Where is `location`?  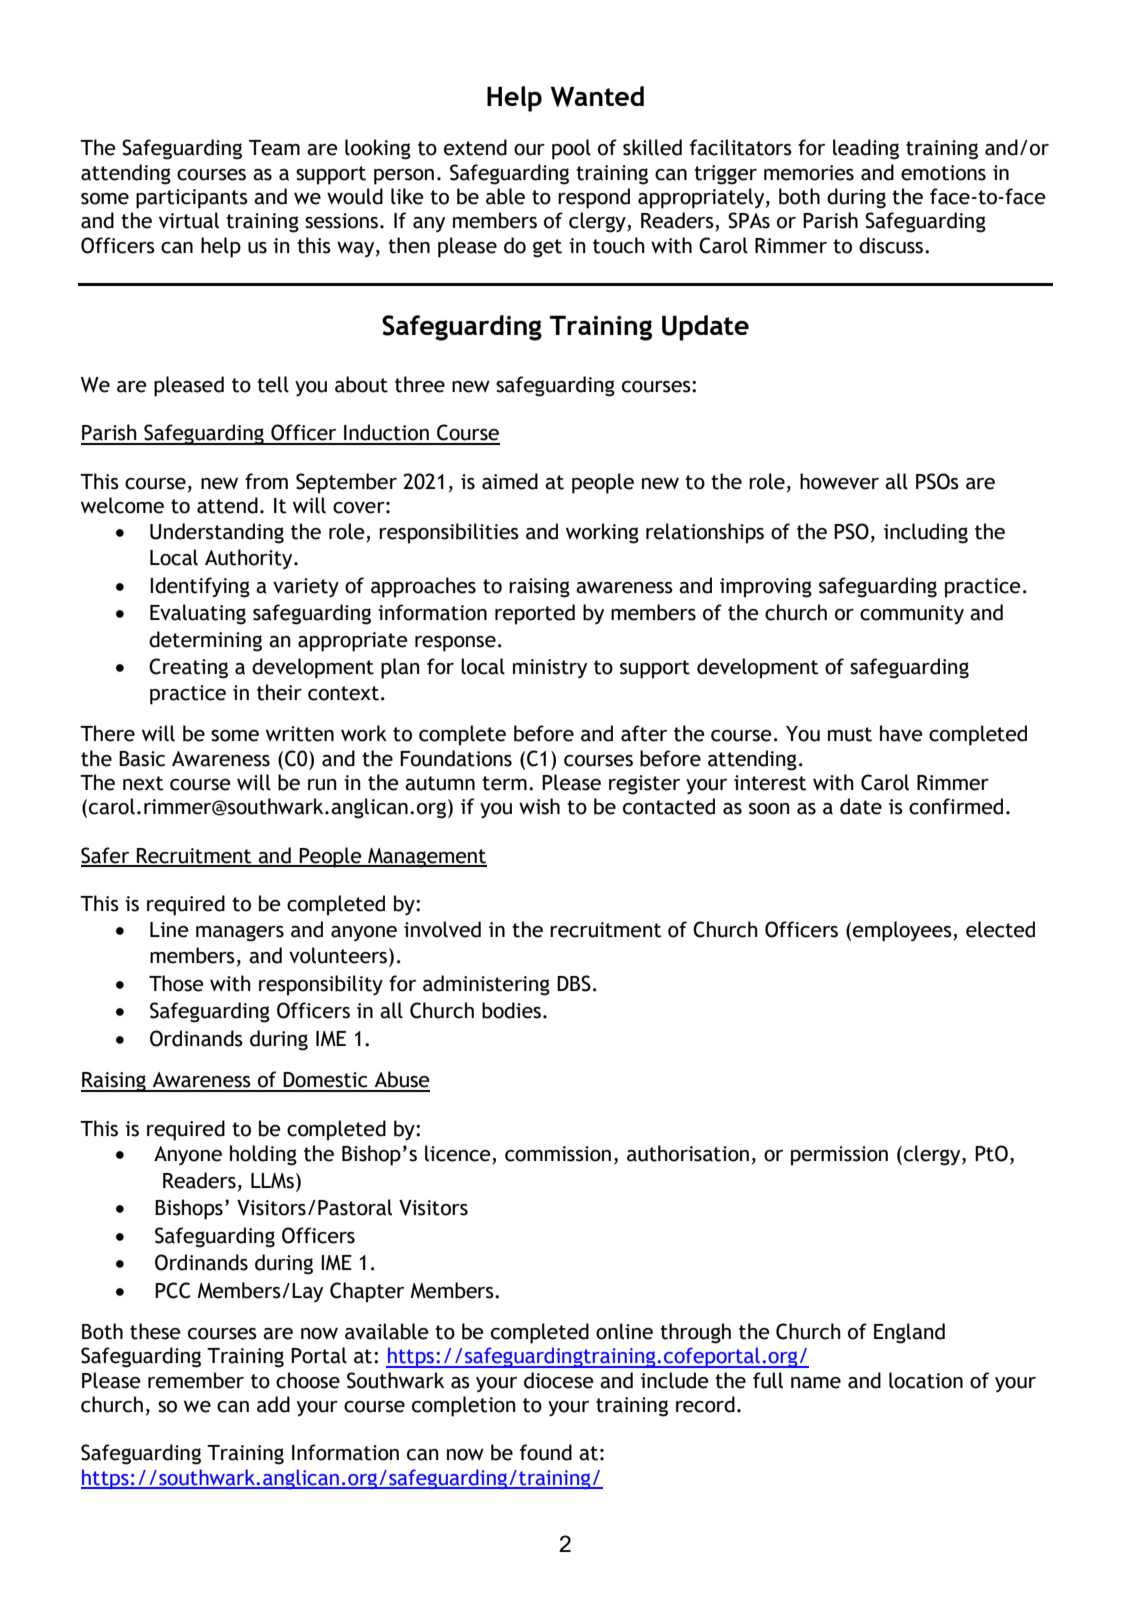 location is located at coordinates (926, 1380).
